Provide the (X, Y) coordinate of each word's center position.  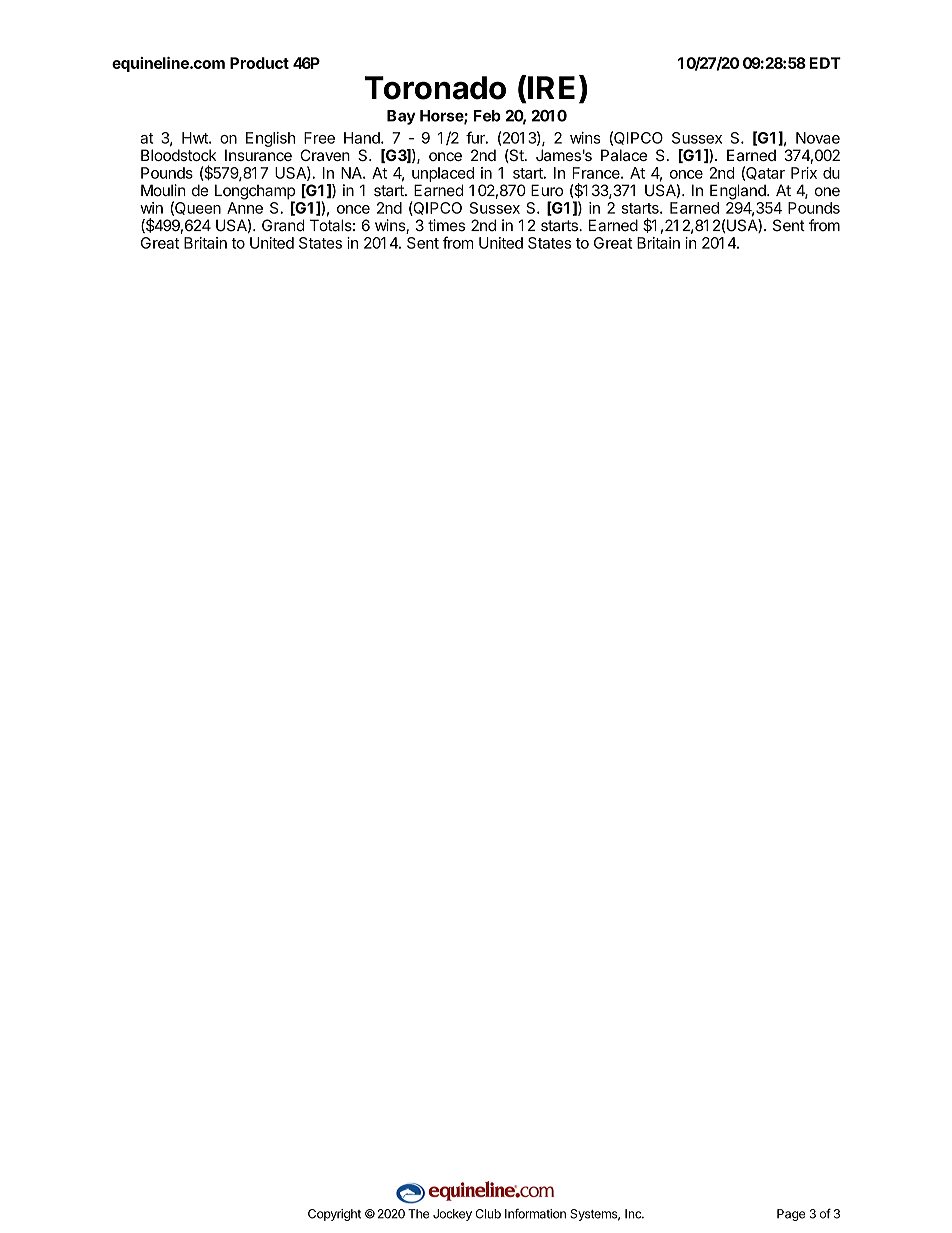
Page (791, 1215)
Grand (283, 225)
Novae (818, 138)
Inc (634, 1214)
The (418, 1214)
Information (535, 1214)
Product (259, 63)
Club (488, 1214)
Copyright (334, 1215)
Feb (487, 116)
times (446, 225)
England (739, 192)
